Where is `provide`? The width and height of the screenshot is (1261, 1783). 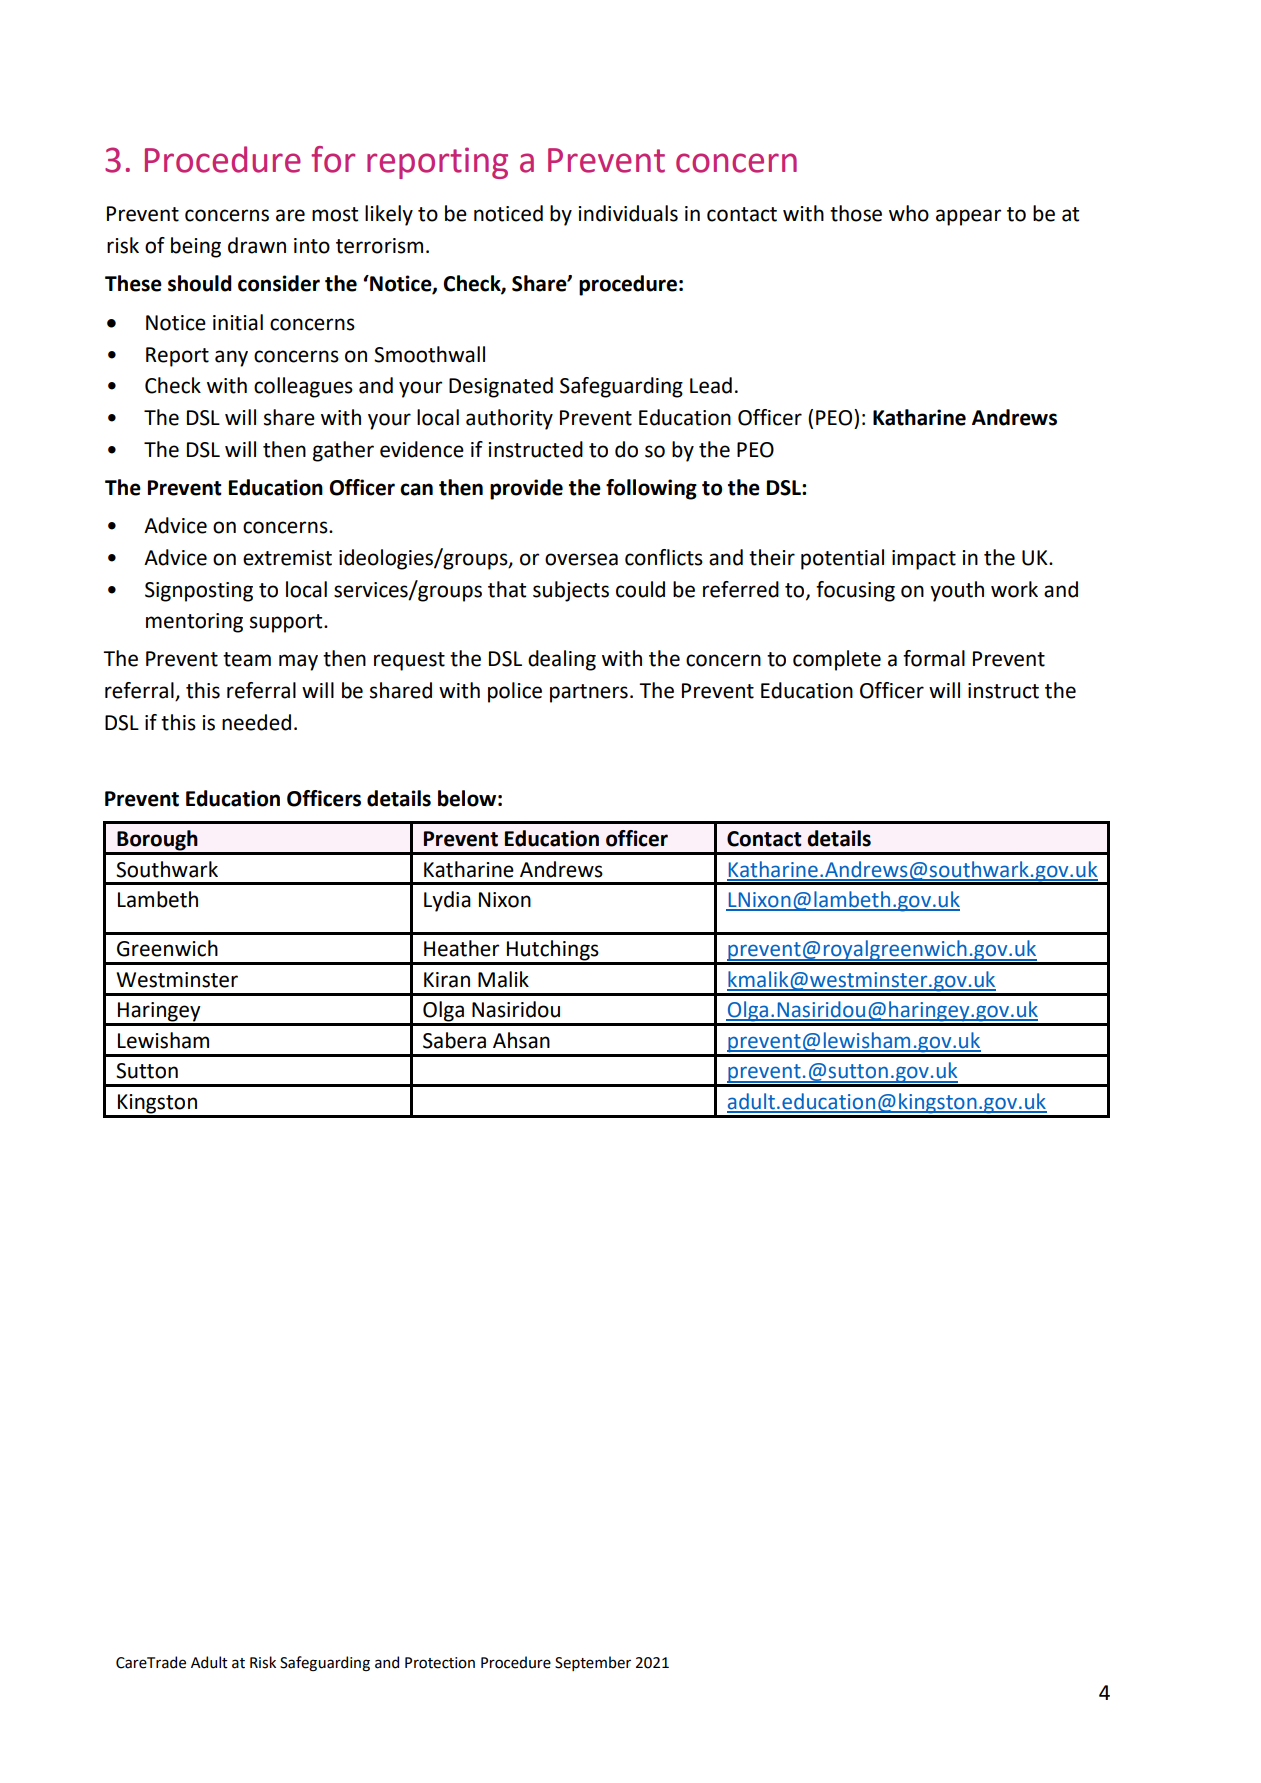
provide is located at coordinates (526, 489).
